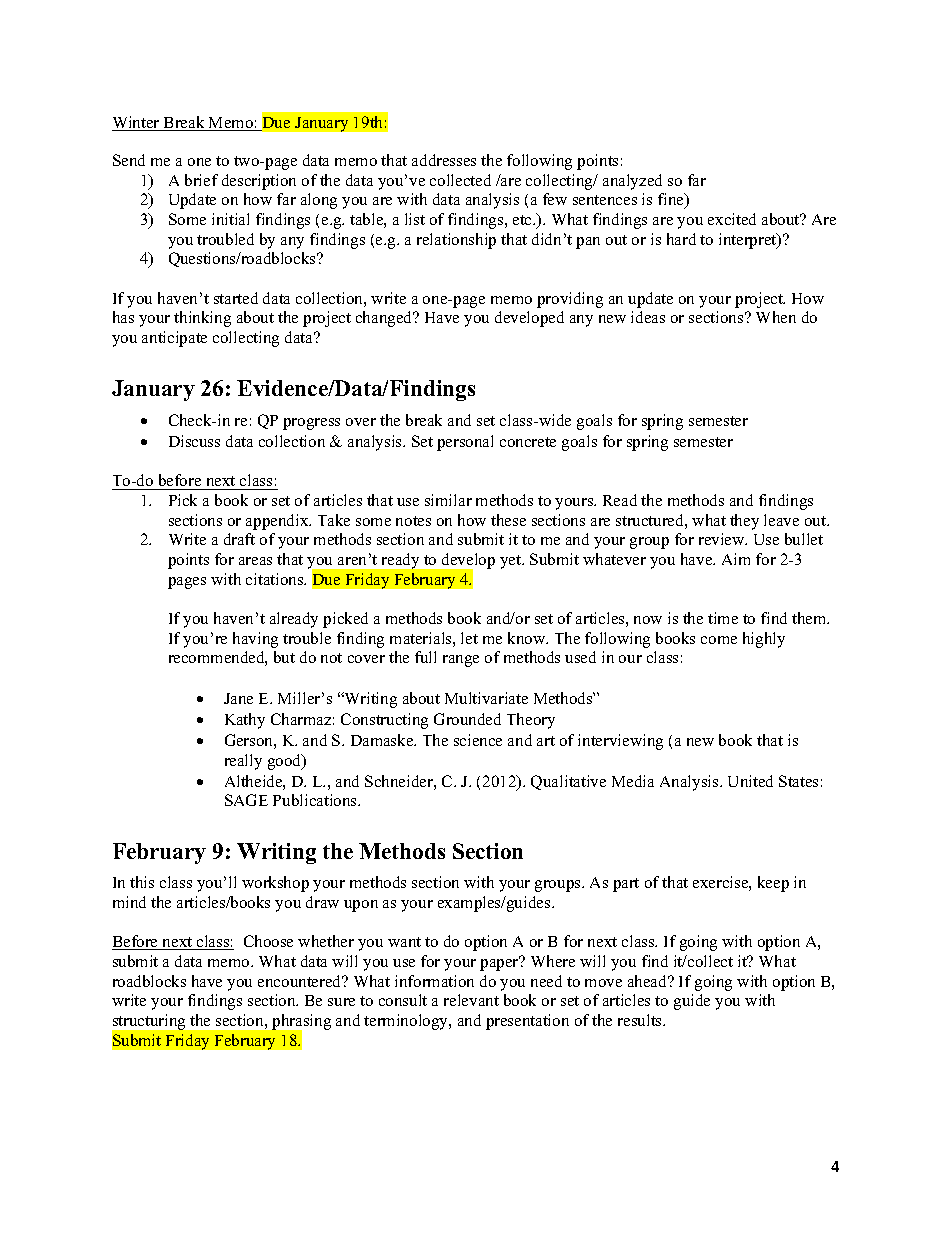  Describe the element at coordinates (649, 981) in the page. I see `ahead` at that location.
